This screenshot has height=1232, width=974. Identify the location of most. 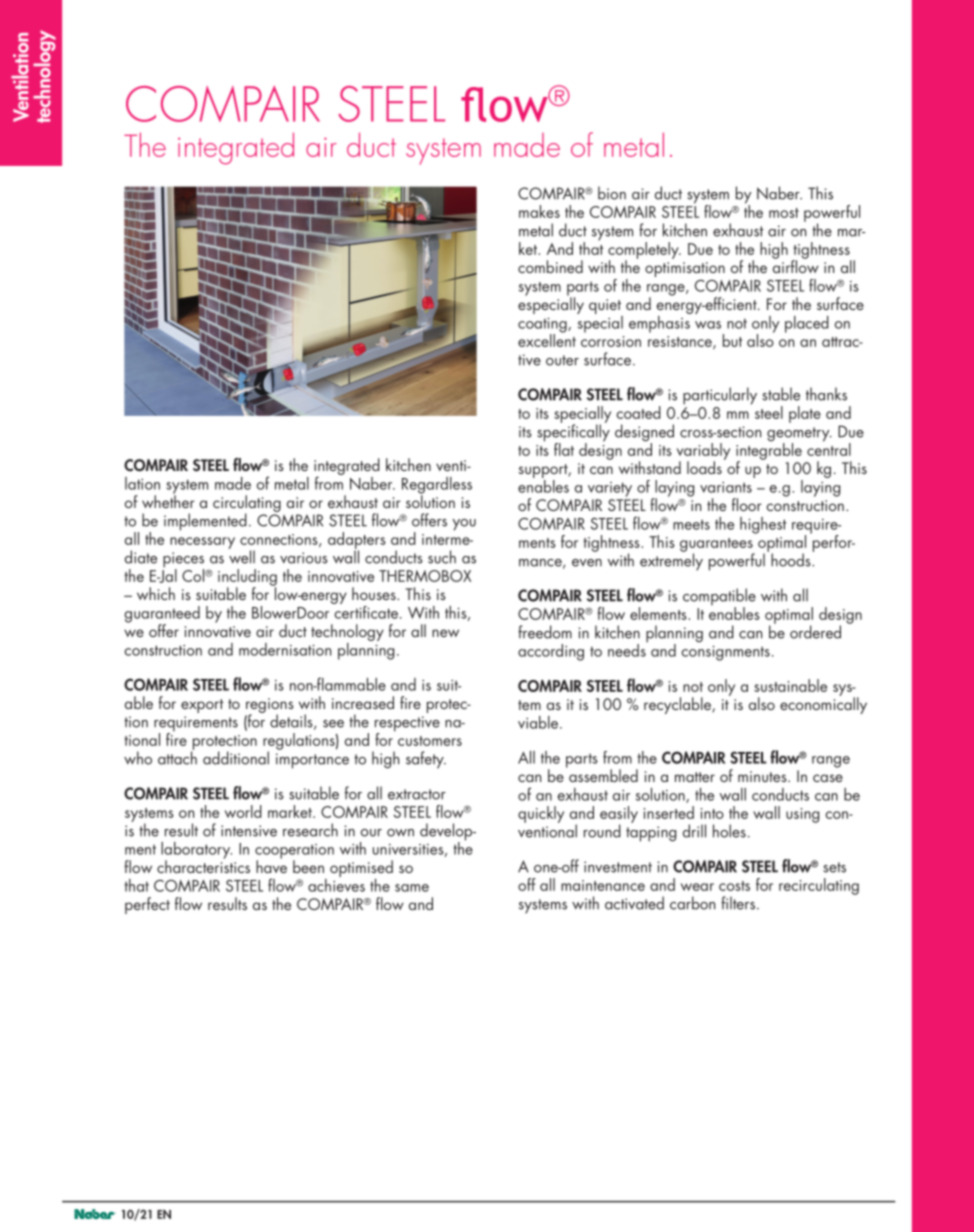
(784, 213).
